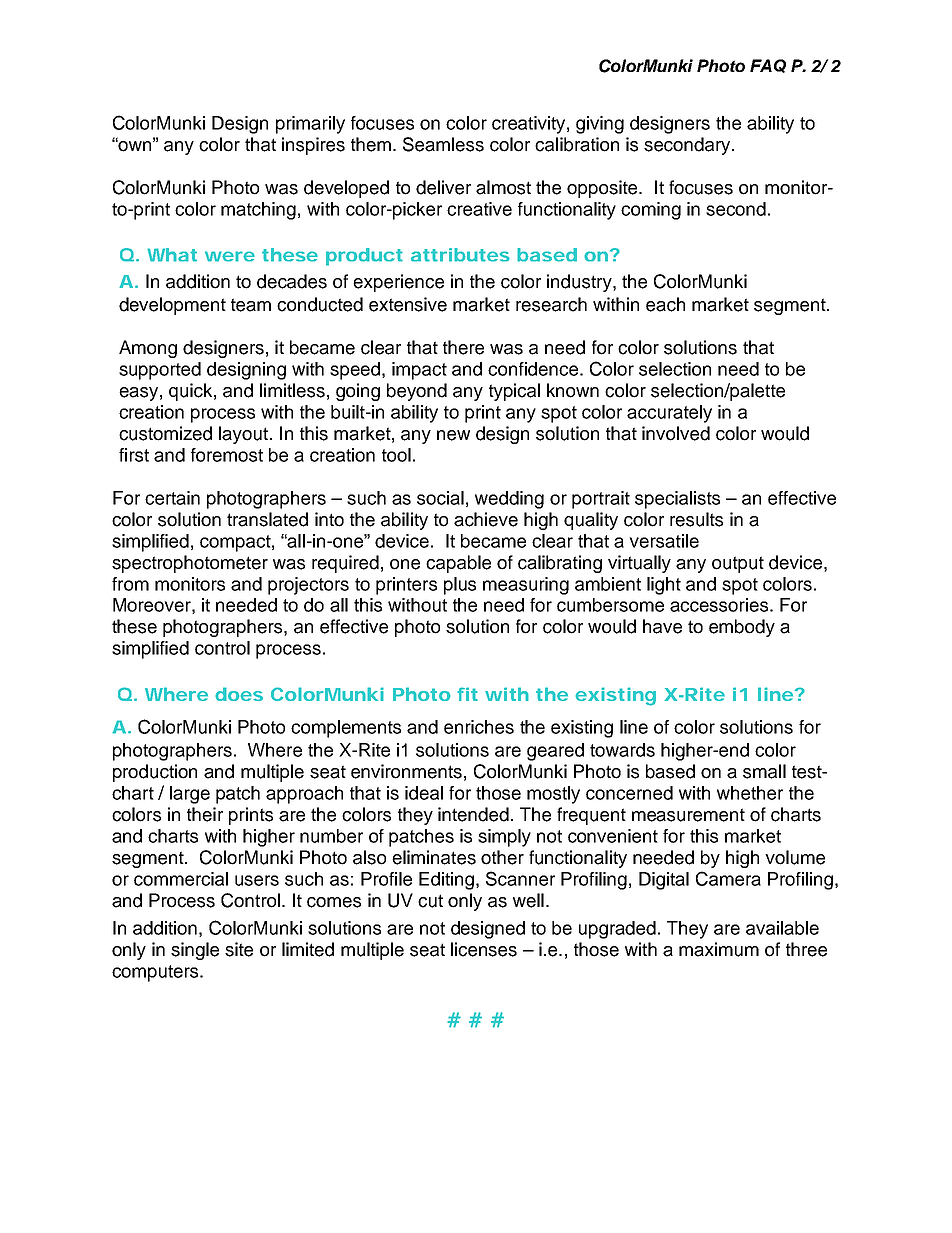 Image resolution: width=952 pixels, height=1233 pixels. What do you see at coordinates (310, 125) in the document?
I see `primarily` at bounding box center [310, 125].
